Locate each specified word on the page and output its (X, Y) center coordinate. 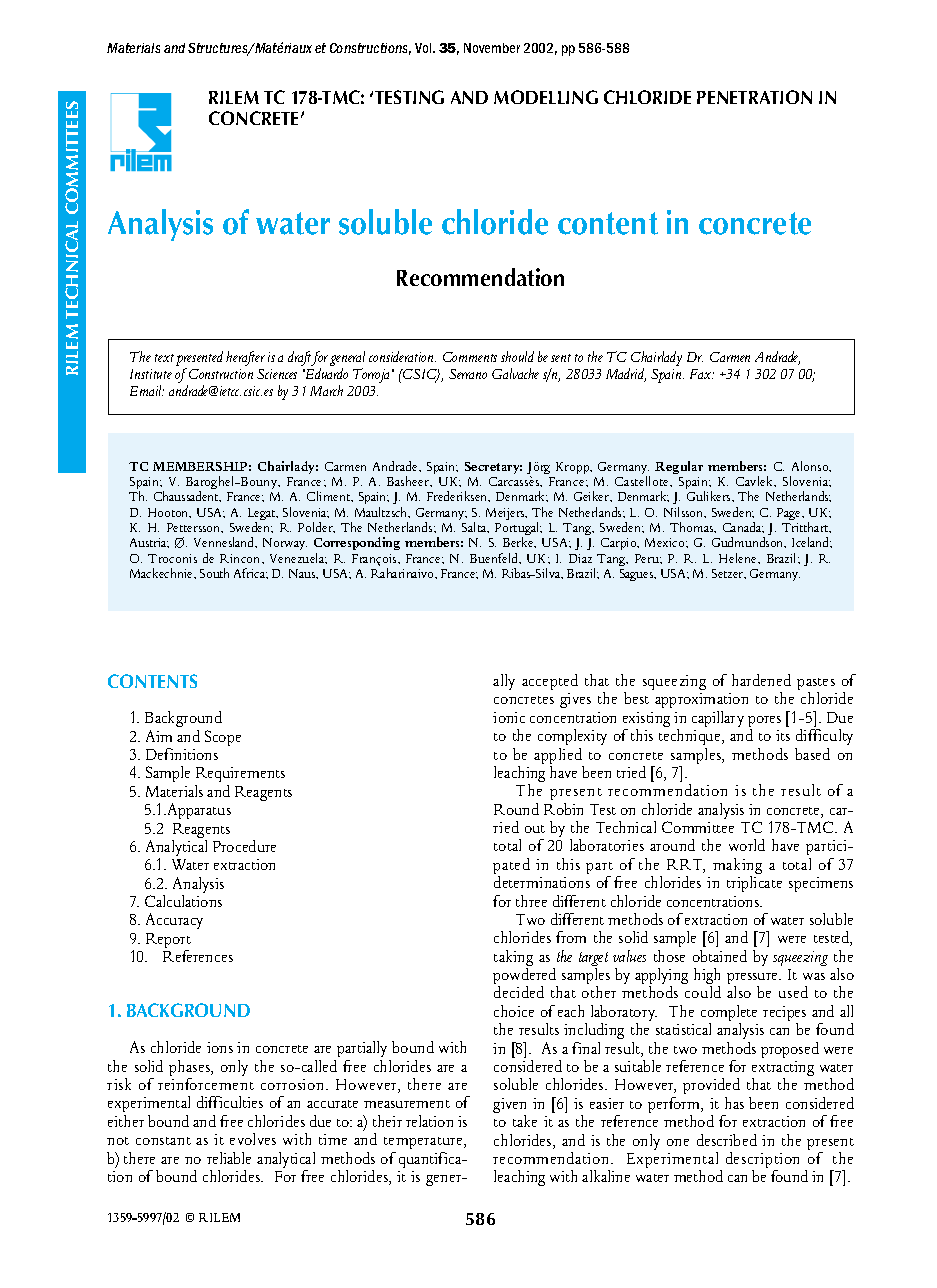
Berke (519, 542)
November (492, 48)
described (727, 1140)
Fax (702, 374)
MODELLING (546, 97)
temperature (424, 1143)
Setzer (729, 574)
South (214, 573)
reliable (229, 1158)
